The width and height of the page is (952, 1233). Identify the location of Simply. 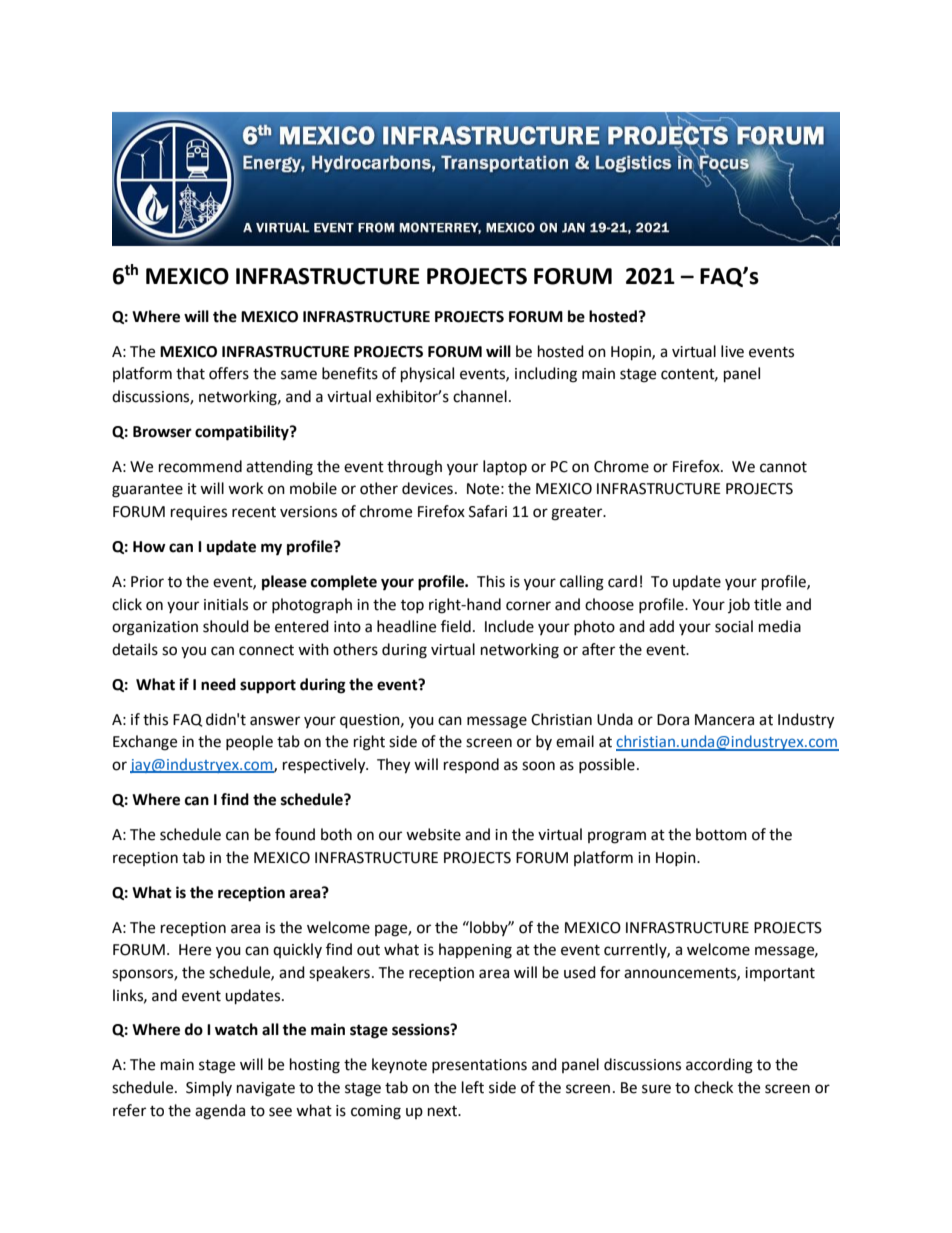
(209, 1089).
